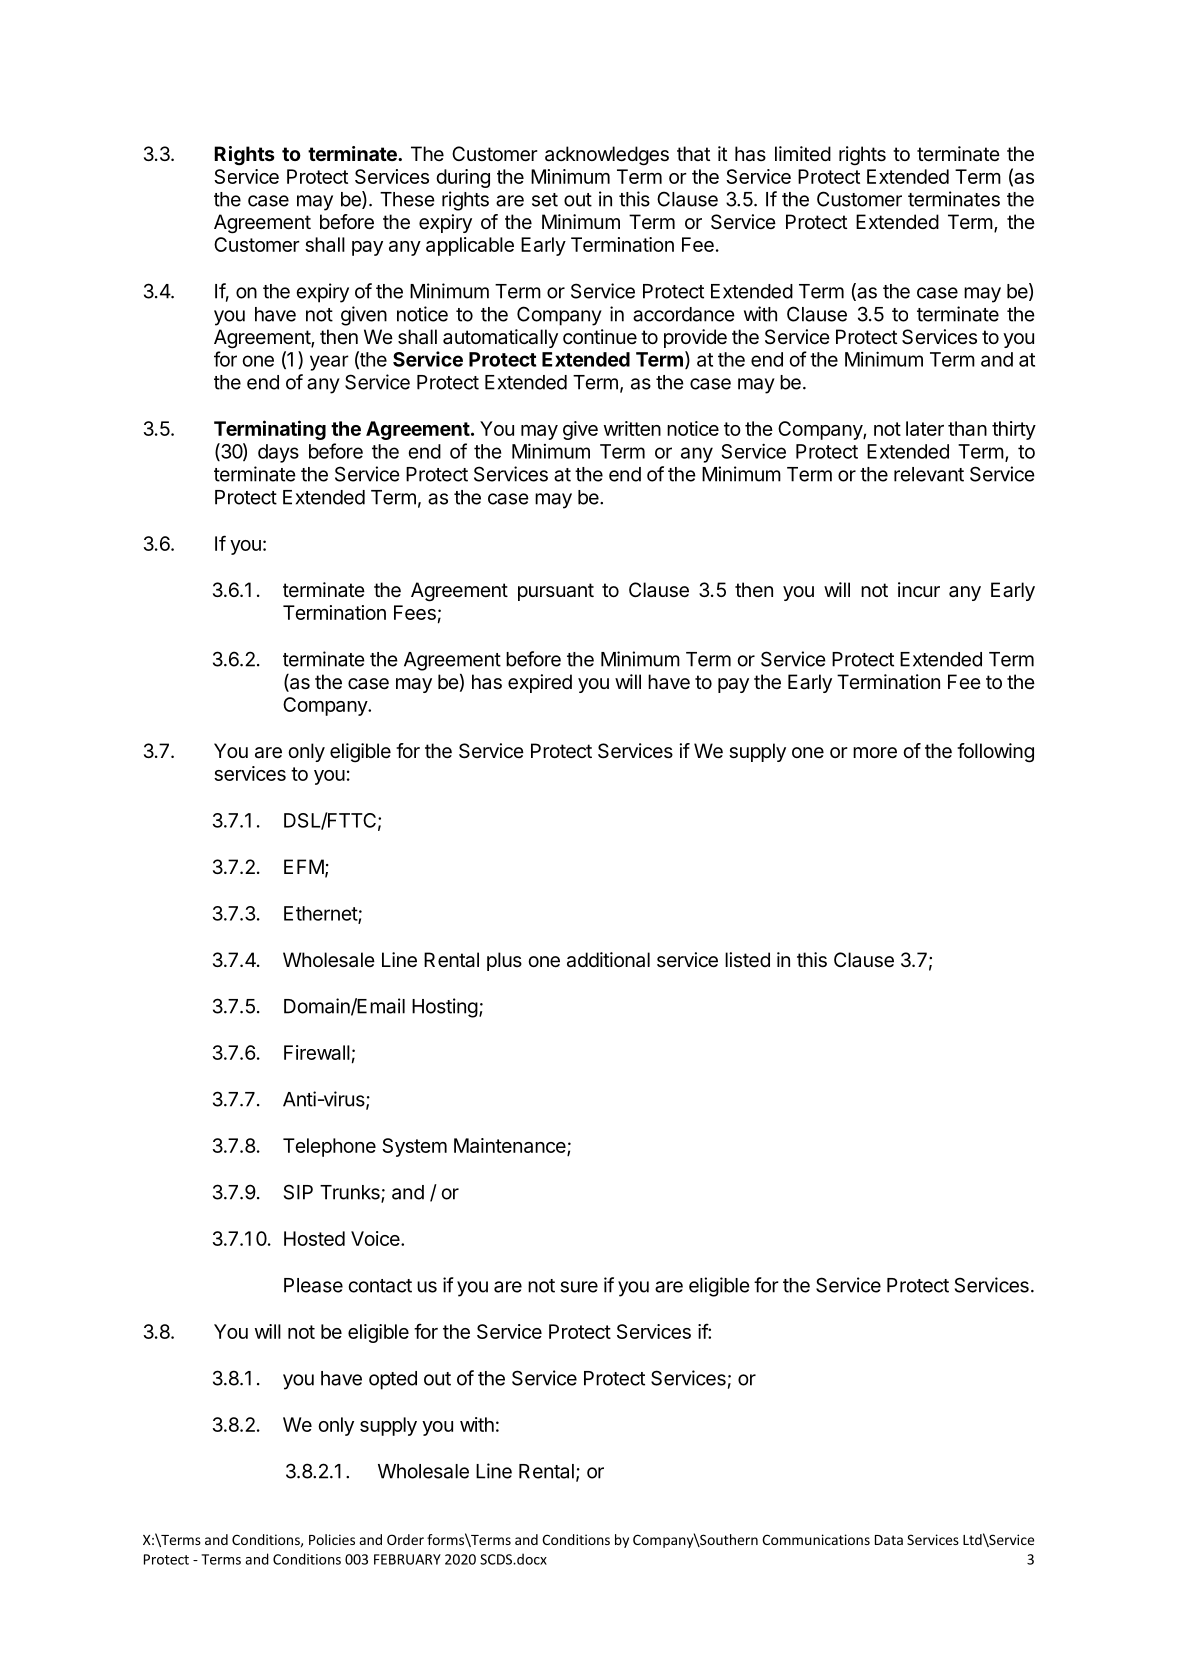  Describe the element at coordinates (803, 153) in the image. I see `limited` at that location.
